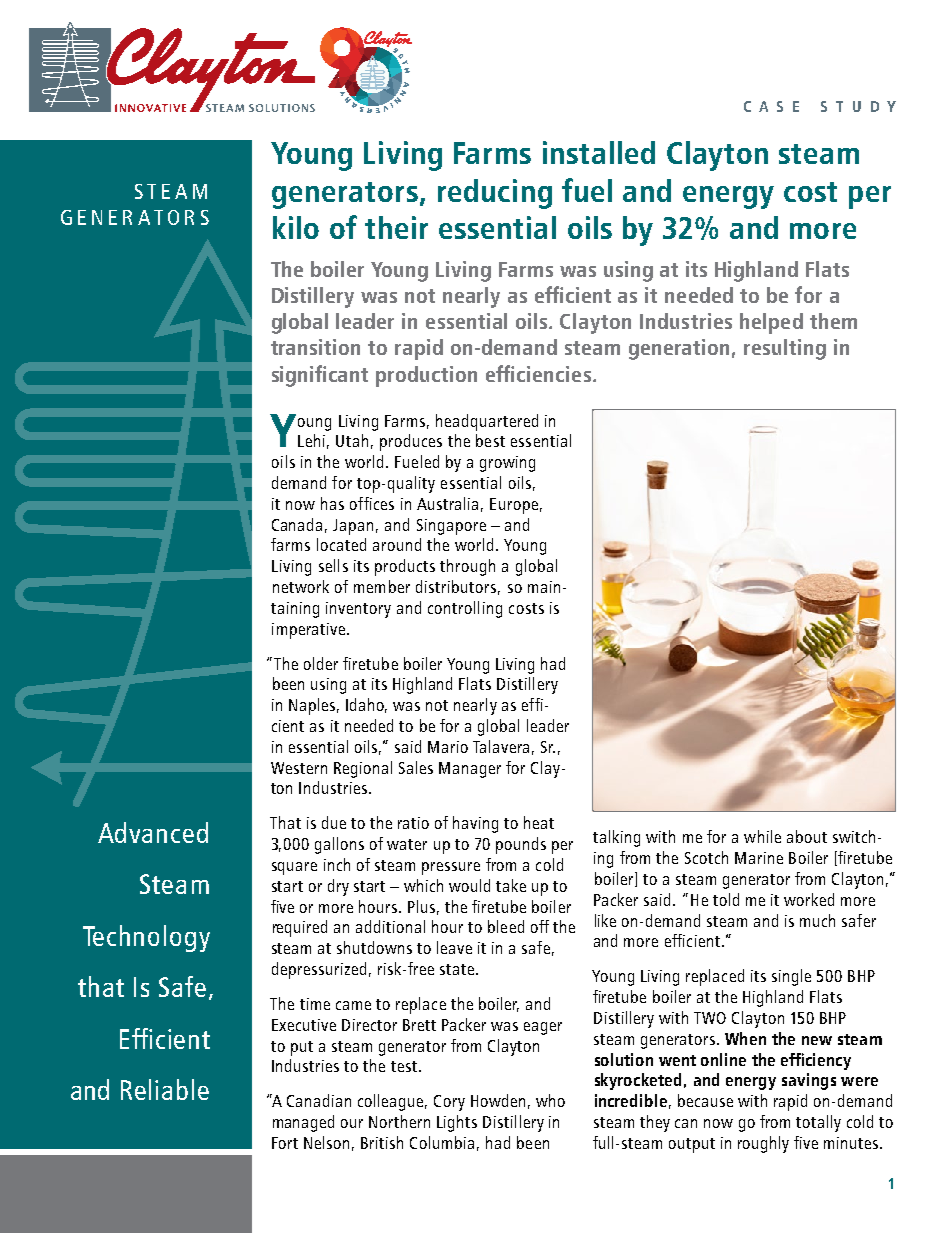 The image size is (952, 1233). What do you see at coordinates (498, 1100) in the screenshot?
I see `Howden` at bounding box center [498, 1100].
